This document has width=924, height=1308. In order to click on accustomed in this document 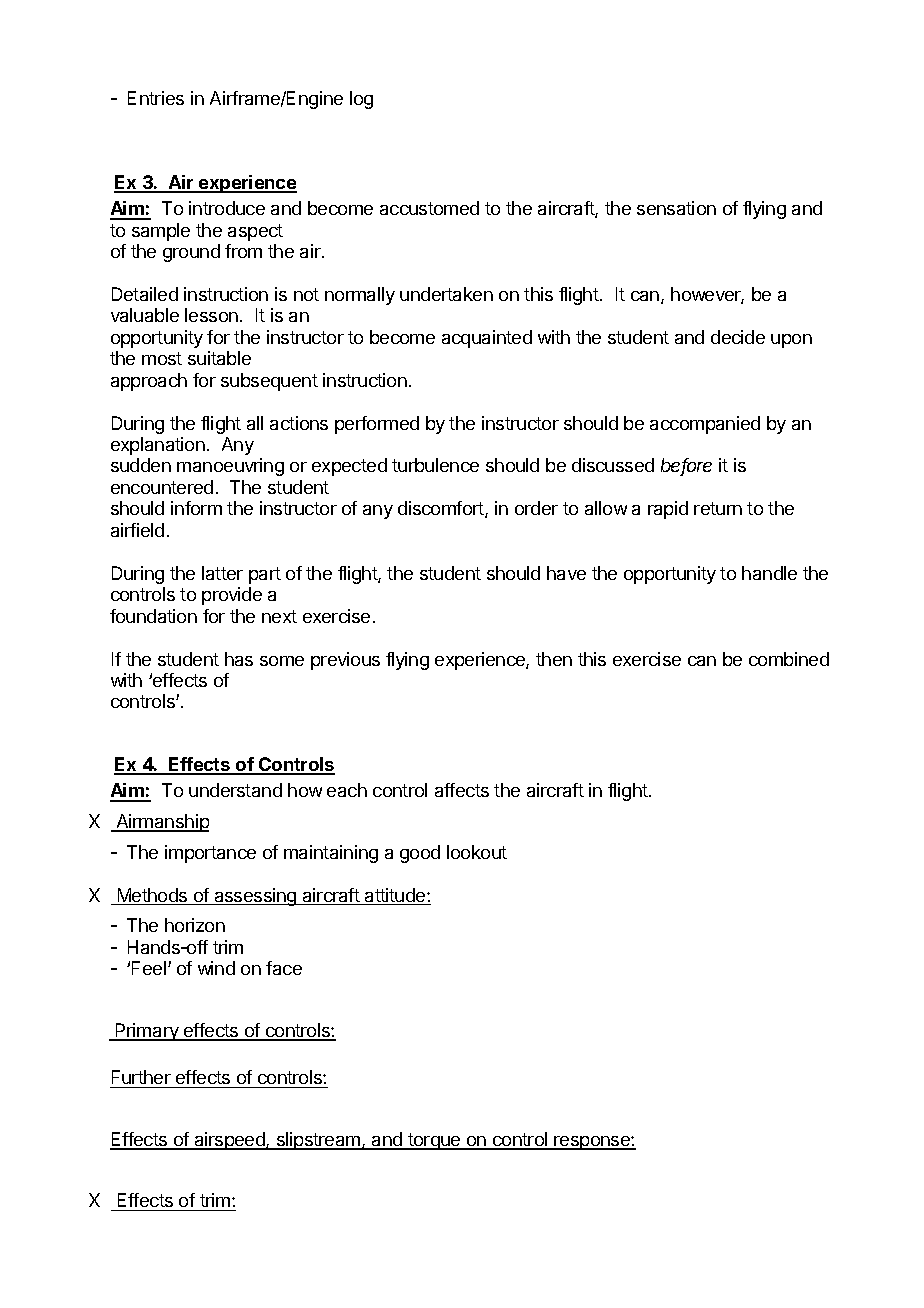, I will do `click(429, 208)`.
